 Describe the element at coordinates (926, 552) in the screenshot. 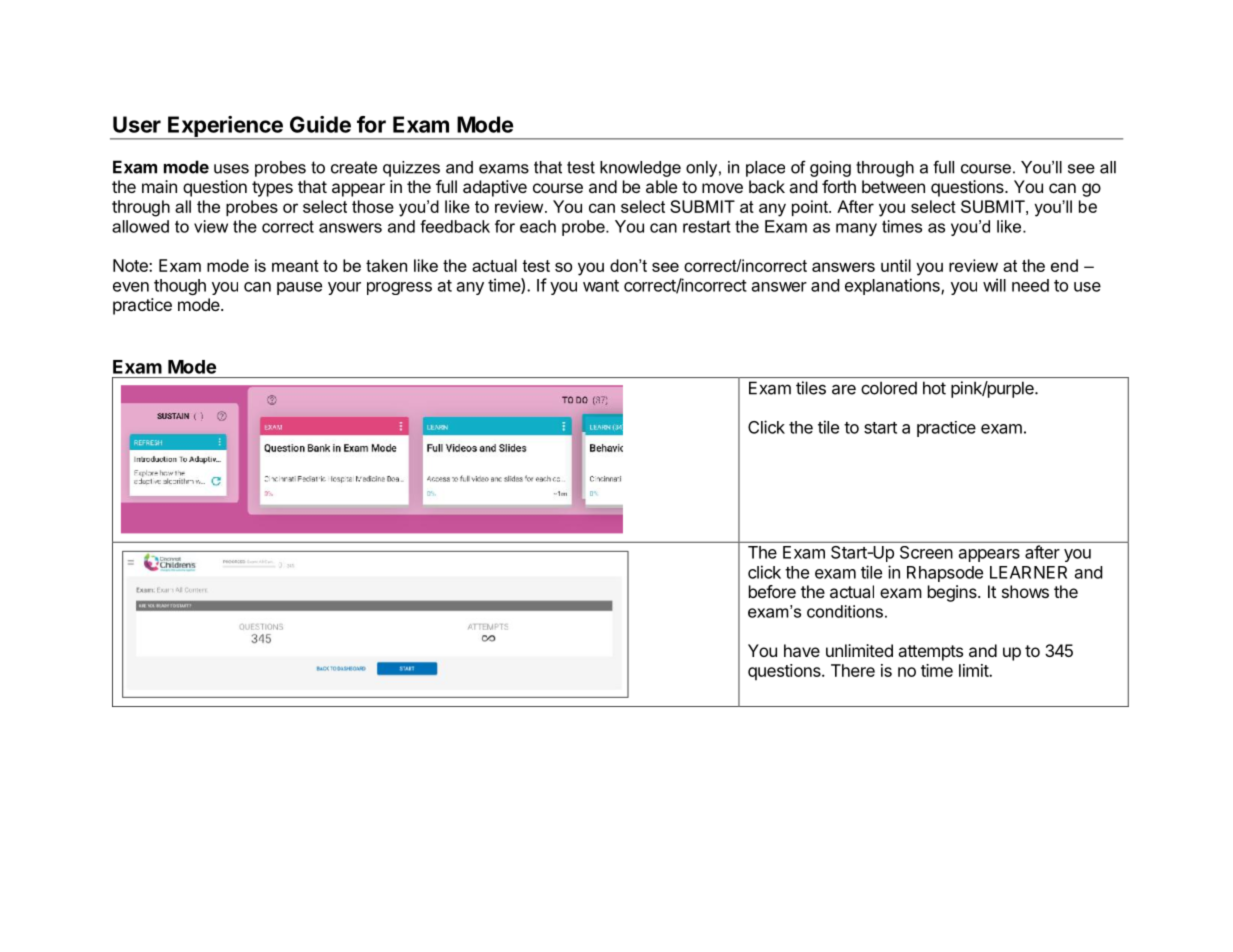

I see `Screen` at that location.
